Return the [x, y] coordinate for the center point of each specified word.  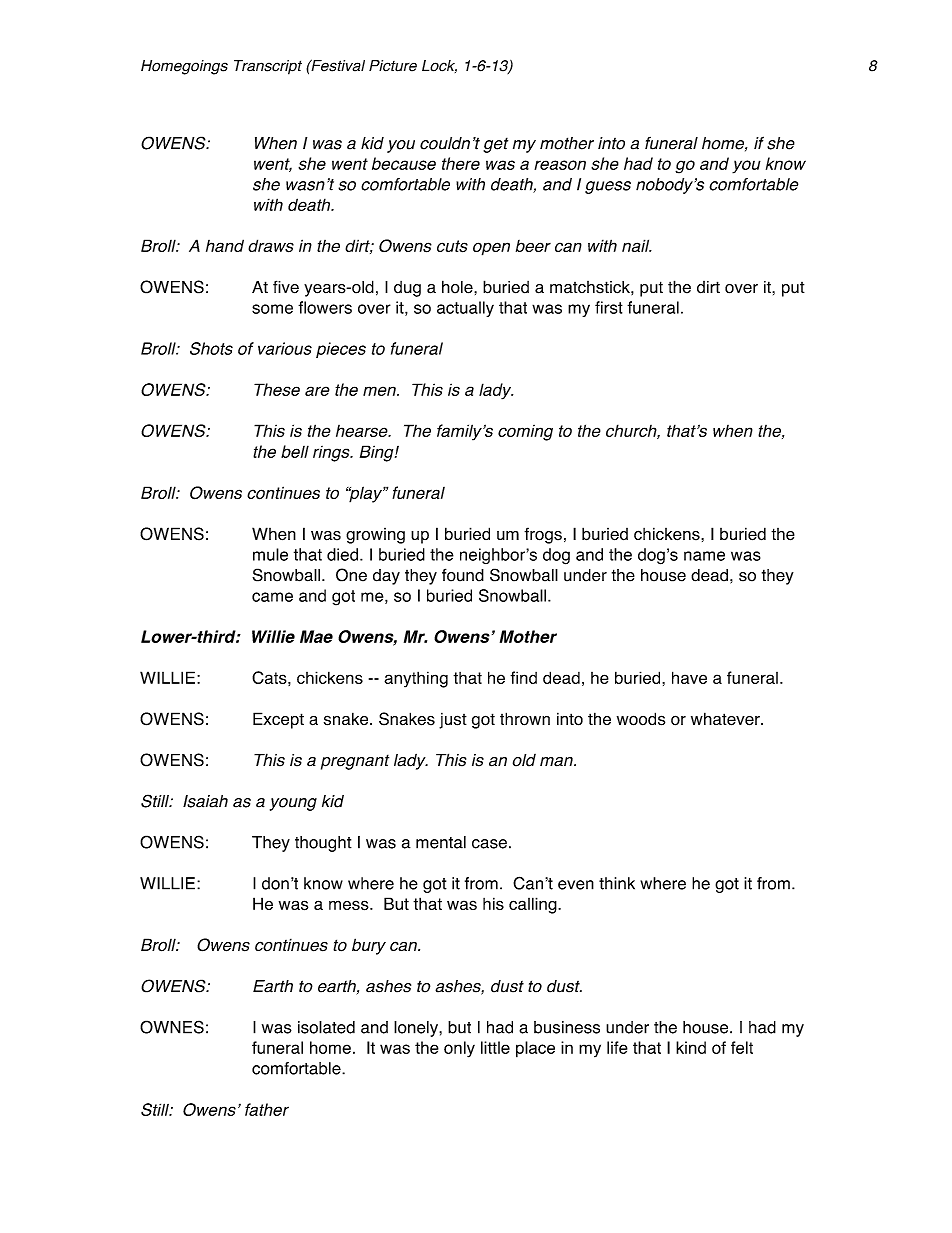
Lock [439, 66]
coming [525, 433]
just [453, 721]
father [267, 1109]
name [704, 556]
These [277, 389]
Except [278, 720]
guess [608, 187]
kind [691, 1047]
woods [641, 719]
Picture [393, 66]
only [459, 1049]
